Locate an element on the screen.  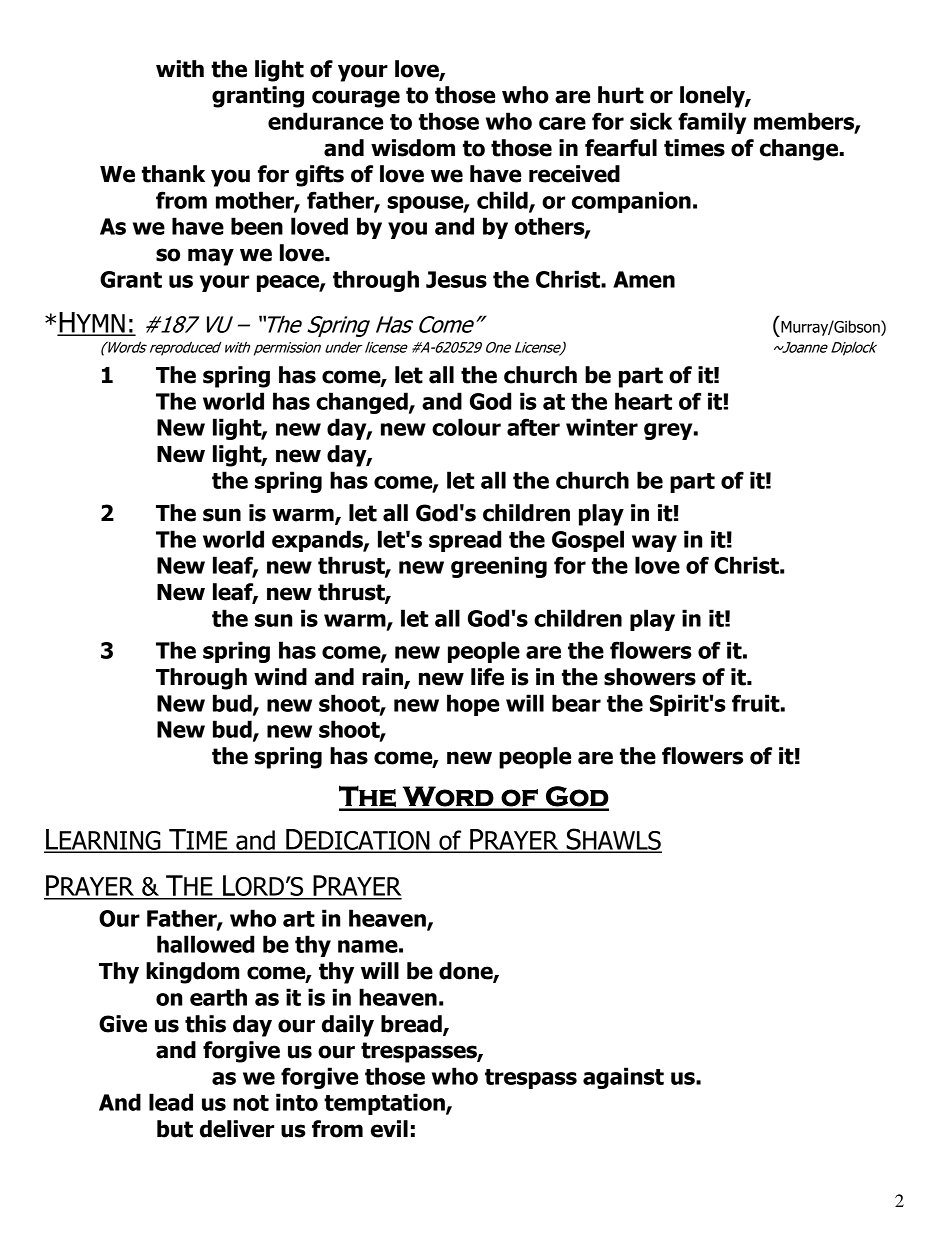
hope is located at coordinates (473, 705).
